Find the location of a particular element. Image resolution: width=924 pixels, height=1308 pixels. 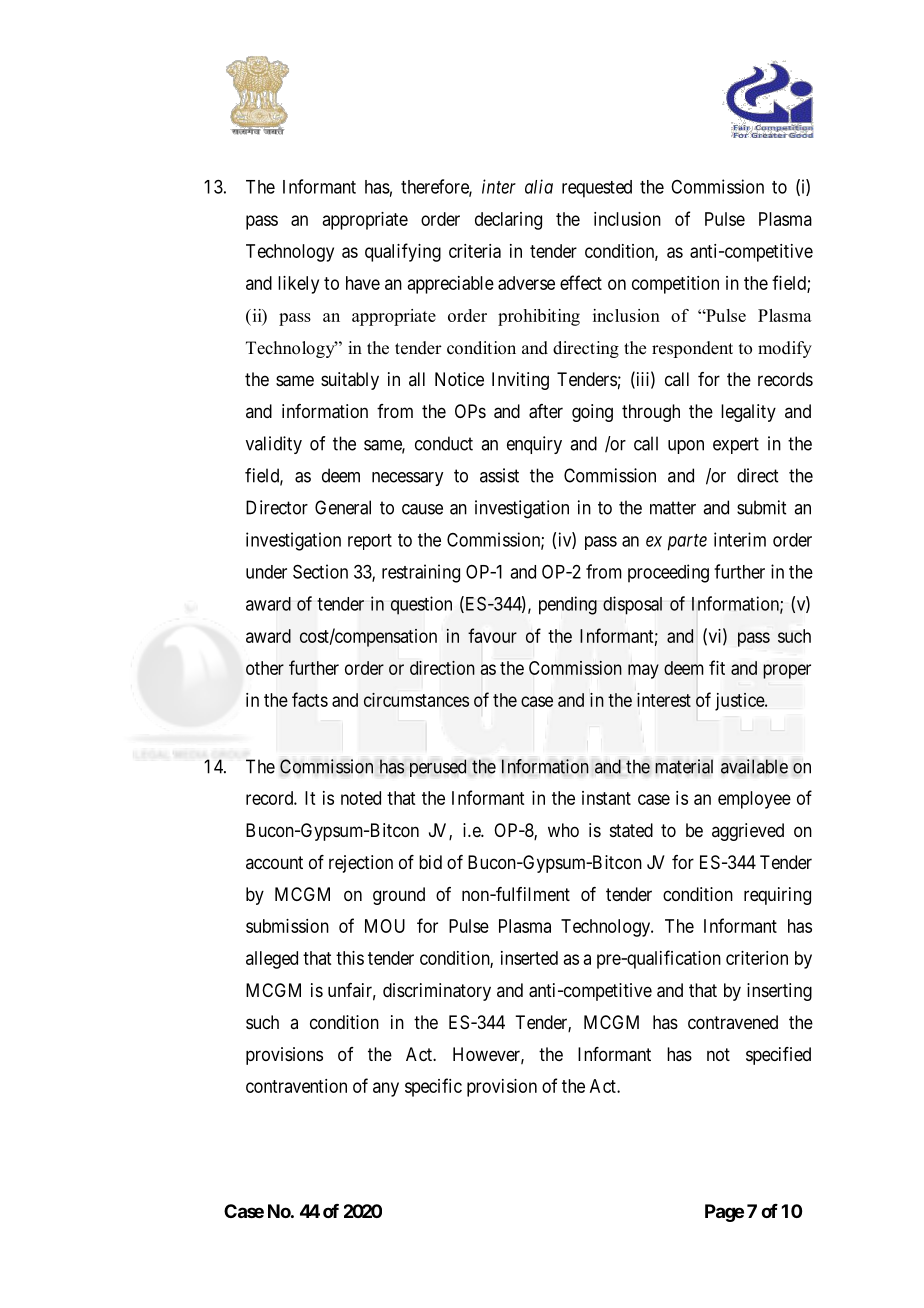

specific is located at coordinates (433, 1087).
